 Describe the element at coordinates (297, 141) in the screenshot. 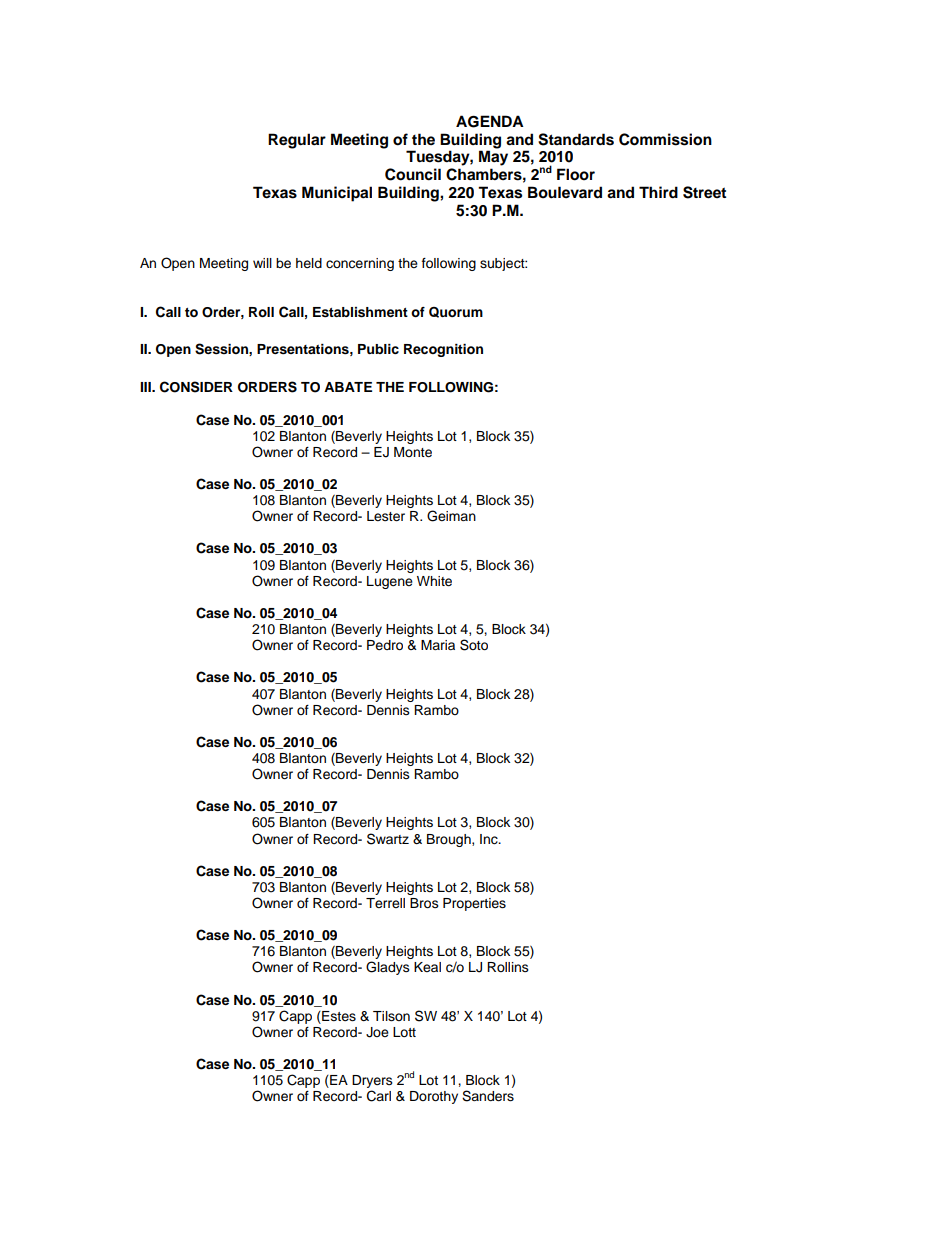

I see `Regular` at that location.
